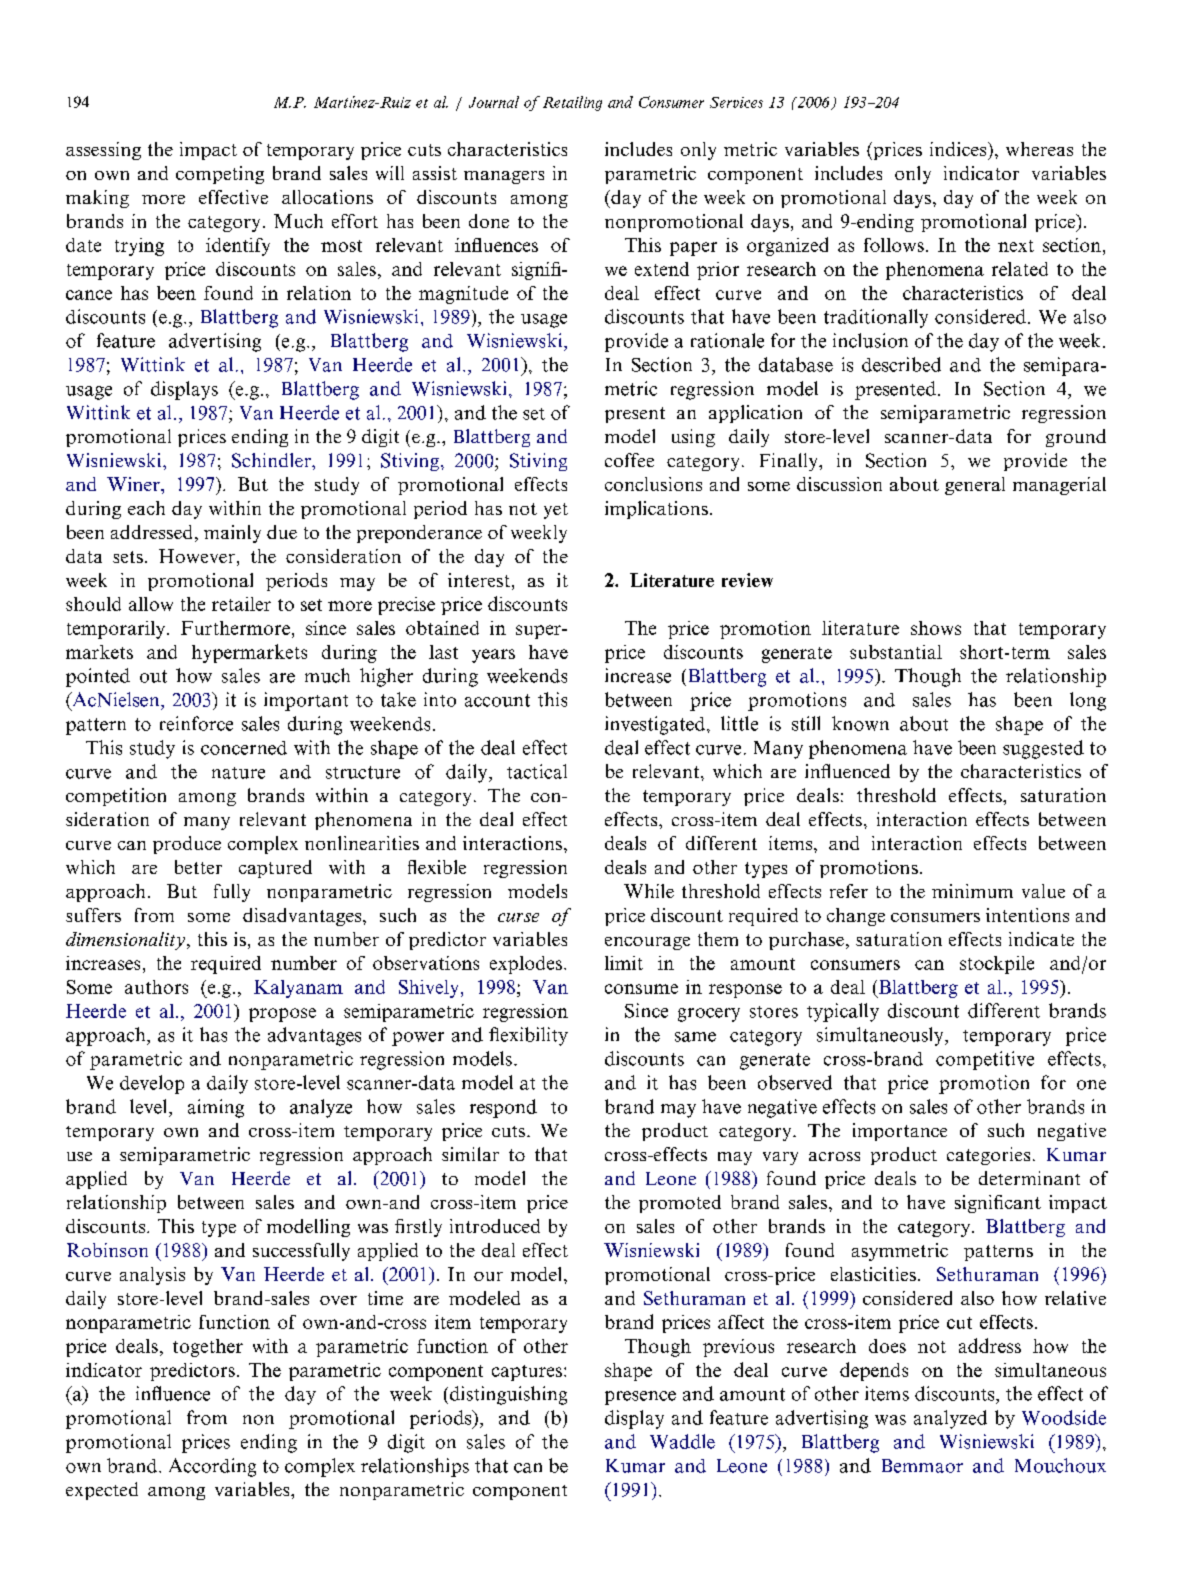  Describe the element at coordinates (220, 175) in the screenshot. I see `competing` at that location.
